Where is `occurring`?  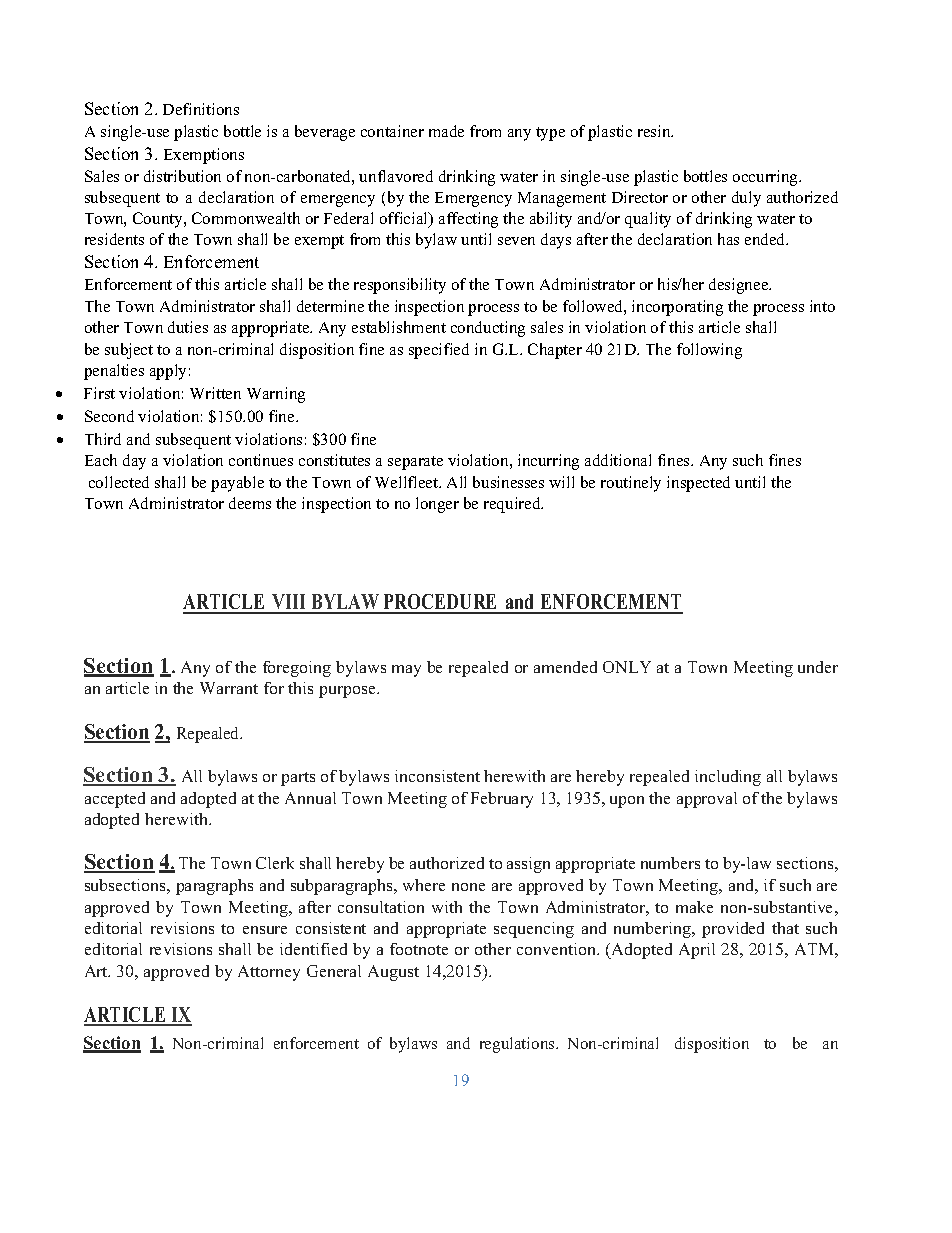 occurring is located at coordinates (767, 178).
